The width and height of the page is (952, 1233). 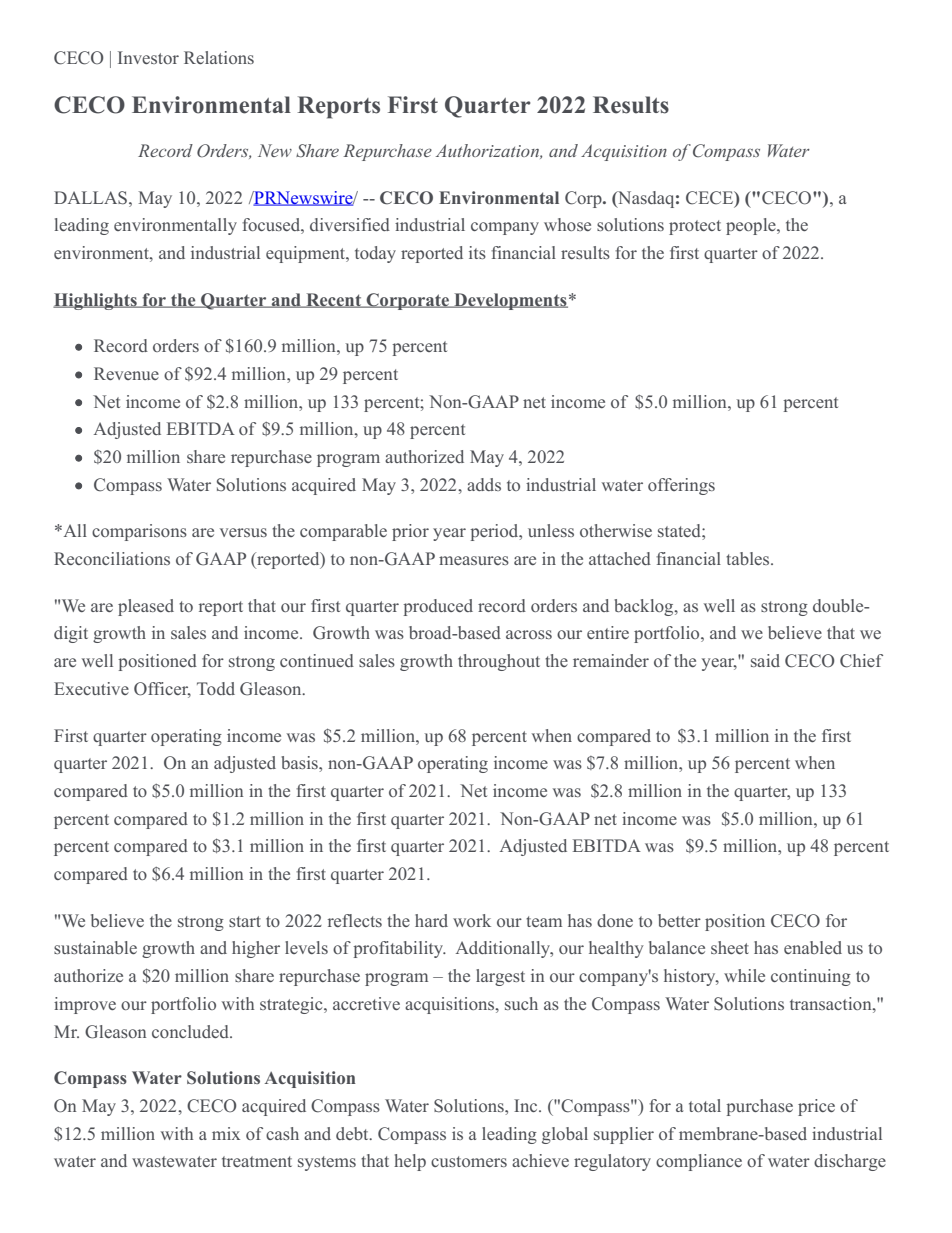 What do you see at coordinates (752, 226) in the page?
I see `people` at bounding box center [752, 226].
